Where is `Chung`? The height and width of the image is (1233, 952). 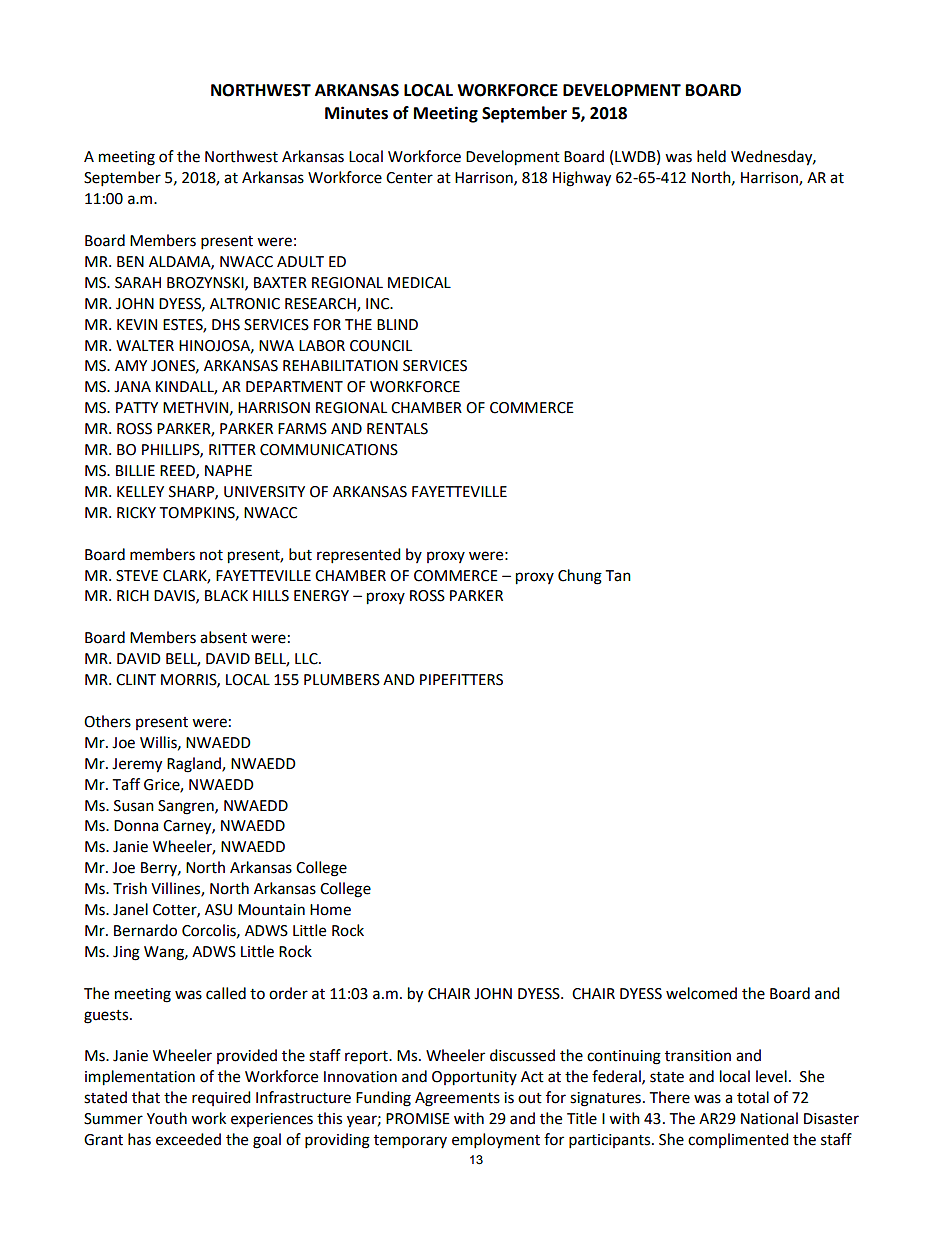
Chung is located at coordinates (580, 577).
